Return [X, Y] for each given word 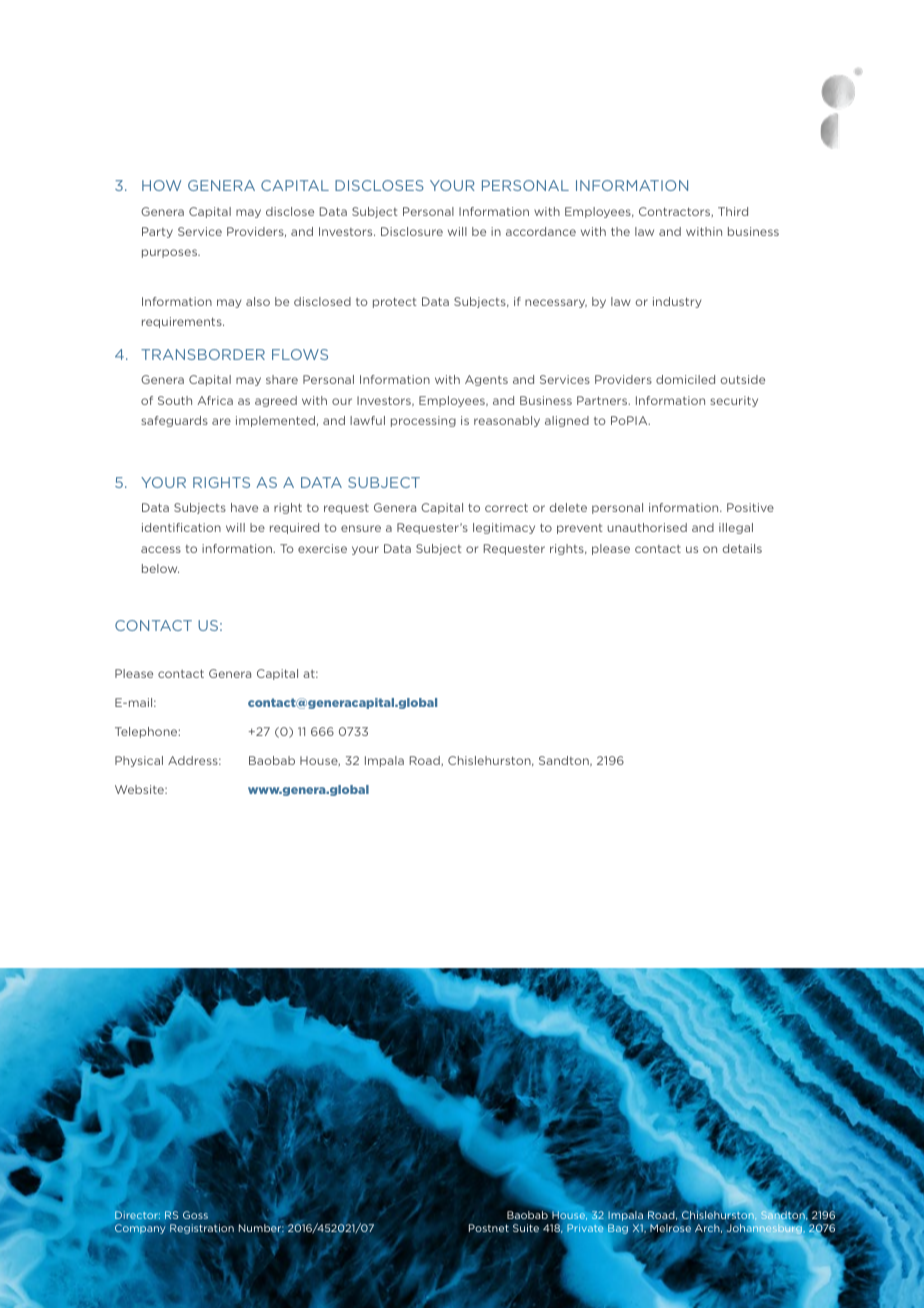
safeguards [174, 421]
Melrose [670, 1229]
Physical [139, 761]
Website [140, 789]
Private [585, 1228]
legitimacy [504, 528]
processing [423, 421]
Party [157, 232]
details [742, 548]
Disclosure [412, 231]
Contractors [676, 212]
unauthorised [647, 527]
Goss [195, 1215]
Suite [526, 1228]
